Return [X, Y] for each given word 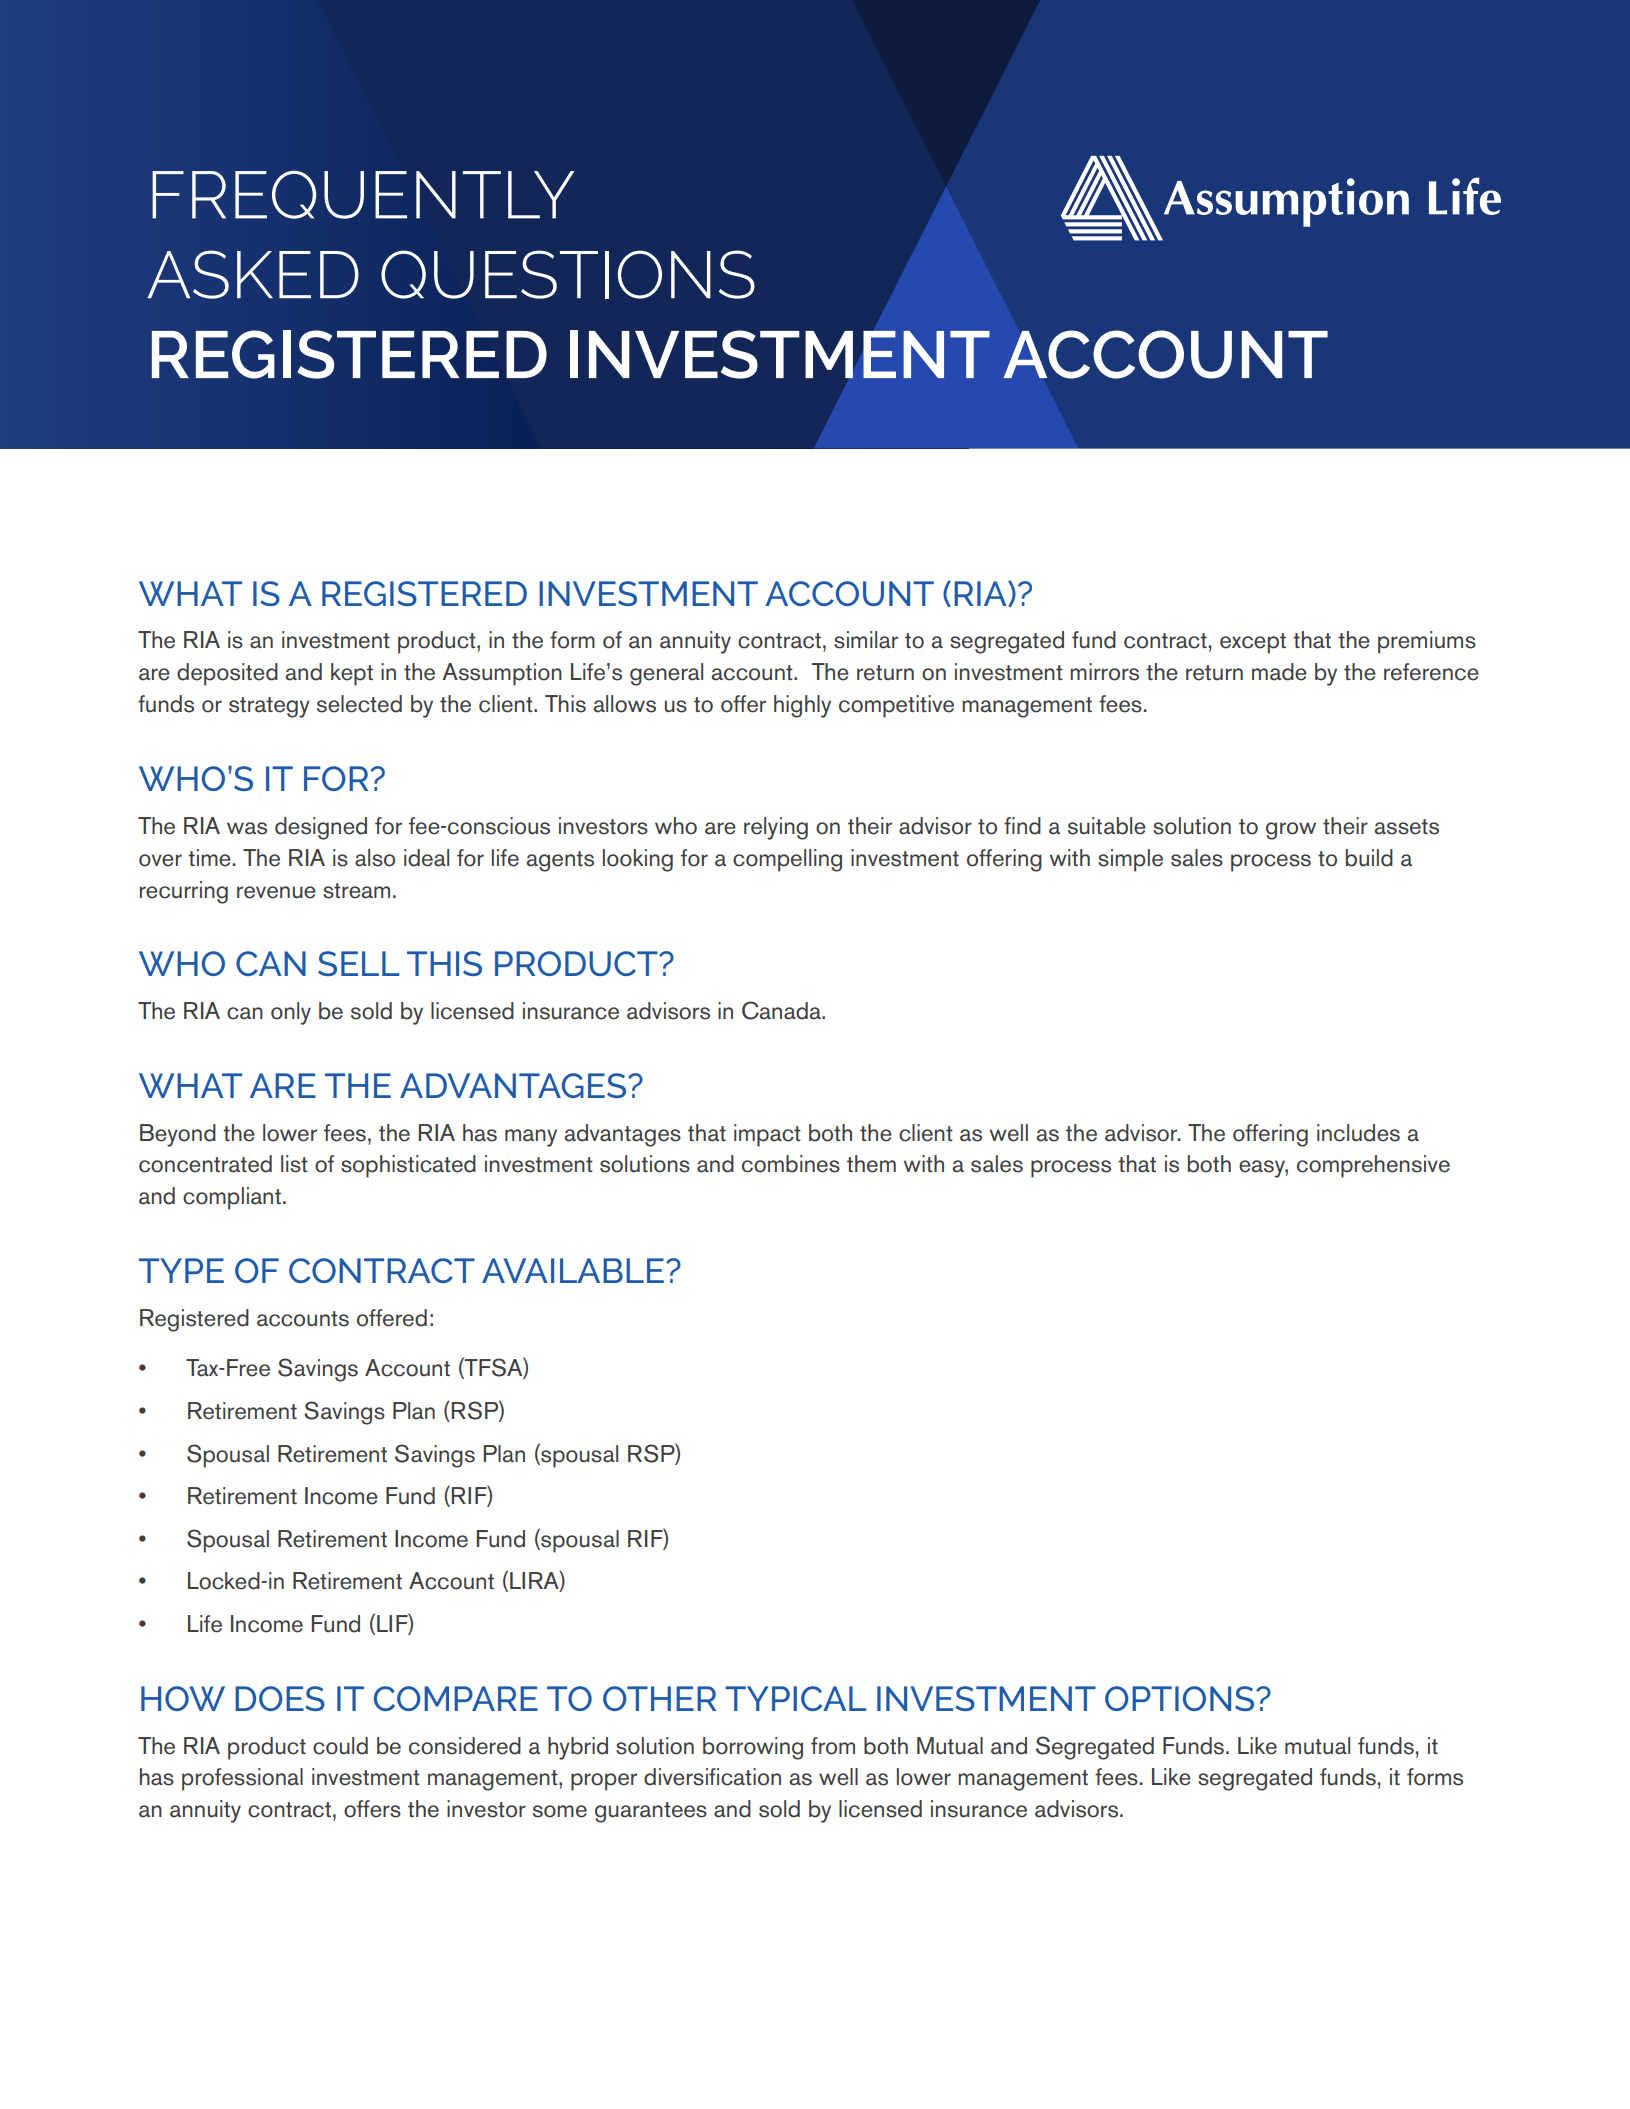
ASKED [253, 274]
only [291, 1013]
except [1253, 643]
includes [1358, 1133]
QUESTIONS [568, 274]
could [340, 1746]
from [833, 1746]
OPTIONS [1179, 1698]
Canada [782, 1010]
